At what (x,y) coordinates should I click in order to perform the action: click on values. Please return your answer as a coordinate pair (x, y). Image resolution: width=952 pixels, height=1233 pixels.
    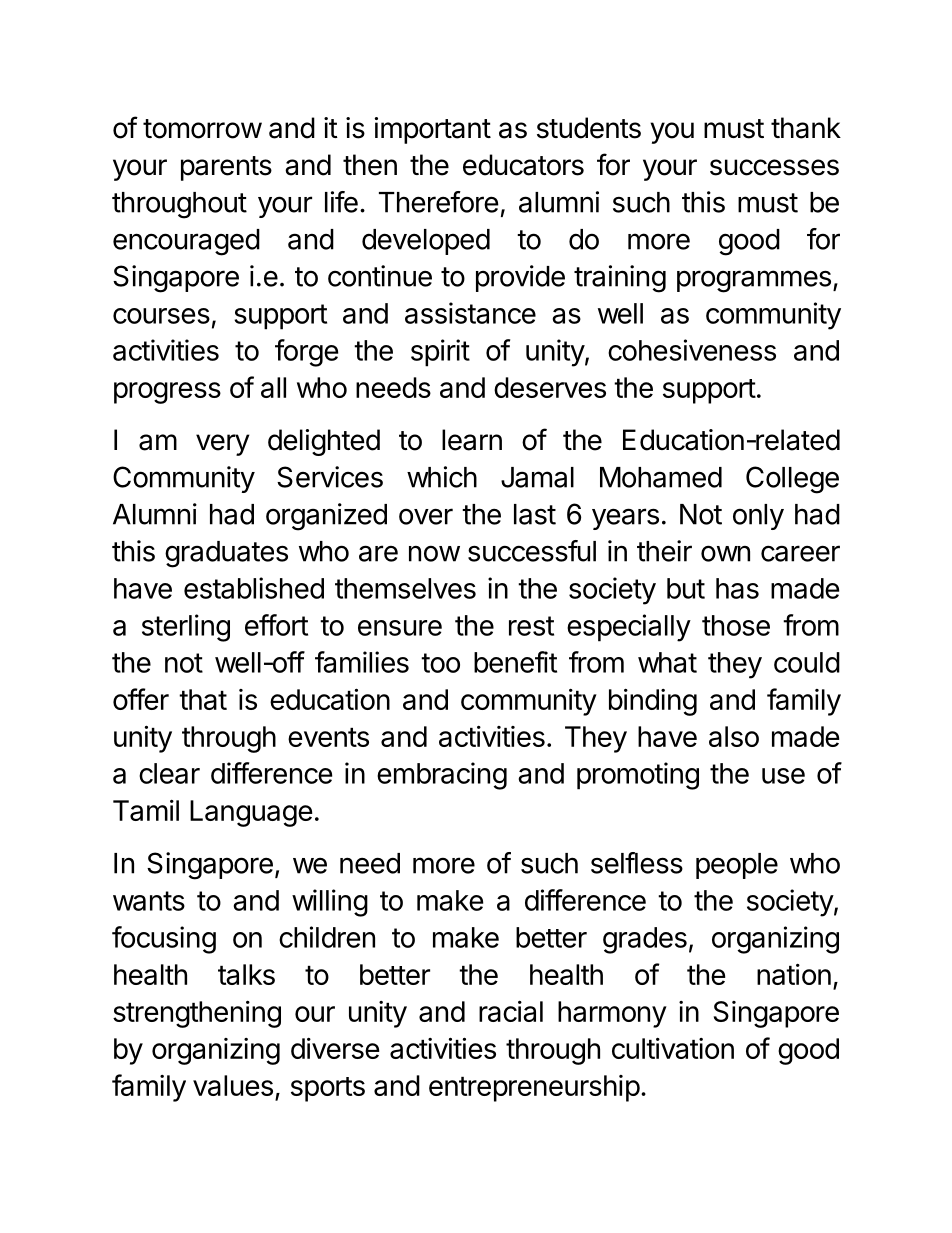
    Looking at the image, I should click on (233, 1085).
